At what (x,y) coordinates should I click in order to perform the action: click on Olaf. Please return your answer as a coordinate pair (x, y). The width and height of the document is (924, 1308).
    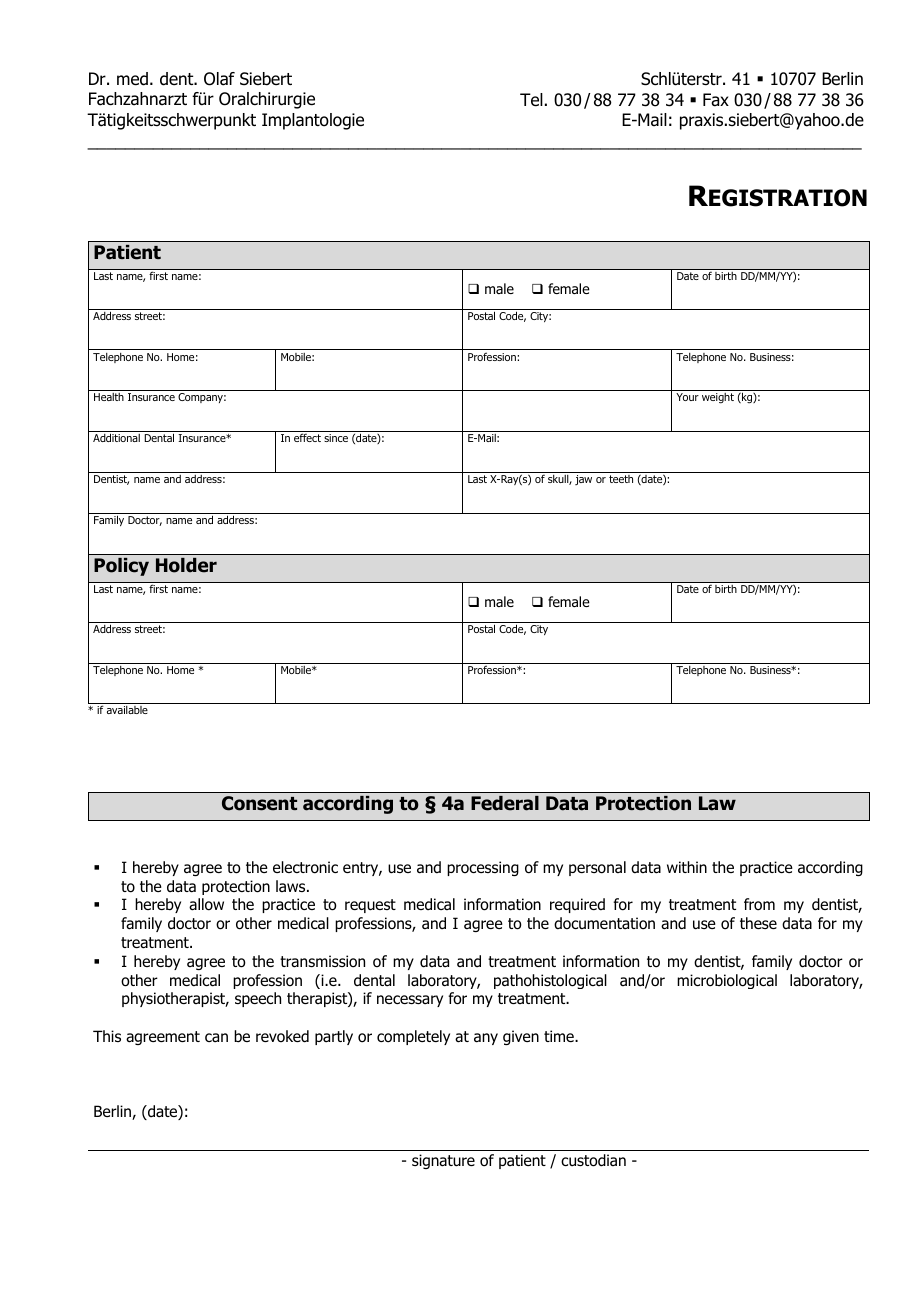
    Looking at the image, I should click on (219, 79).
